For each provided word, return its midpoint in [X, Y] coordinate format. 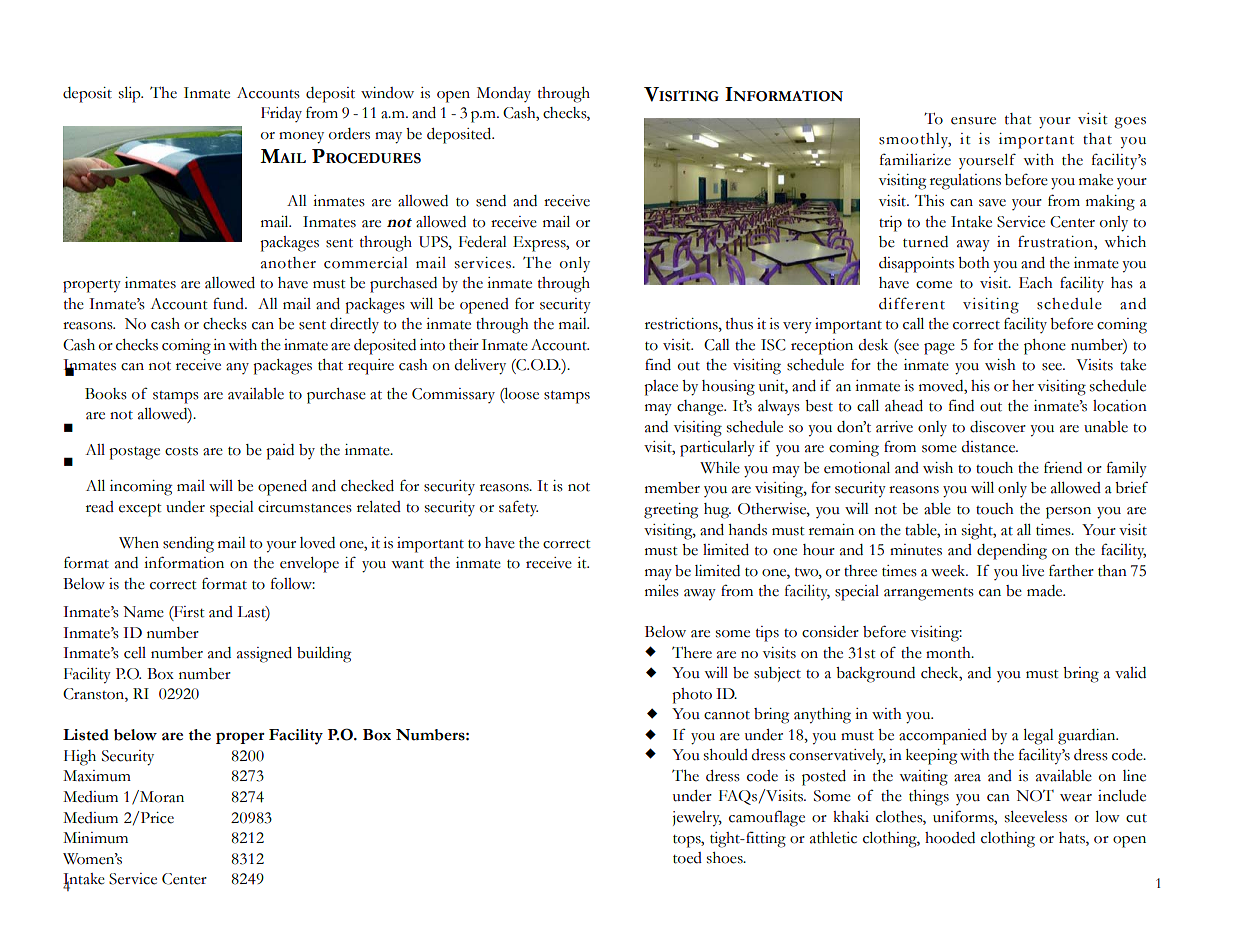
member [672, 488]
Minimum [95, 838]
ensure [973, 121]
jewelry [697, 819]
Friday [281, 114]
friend [1063, 467]
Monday [504, 94]
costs [181, 451]
